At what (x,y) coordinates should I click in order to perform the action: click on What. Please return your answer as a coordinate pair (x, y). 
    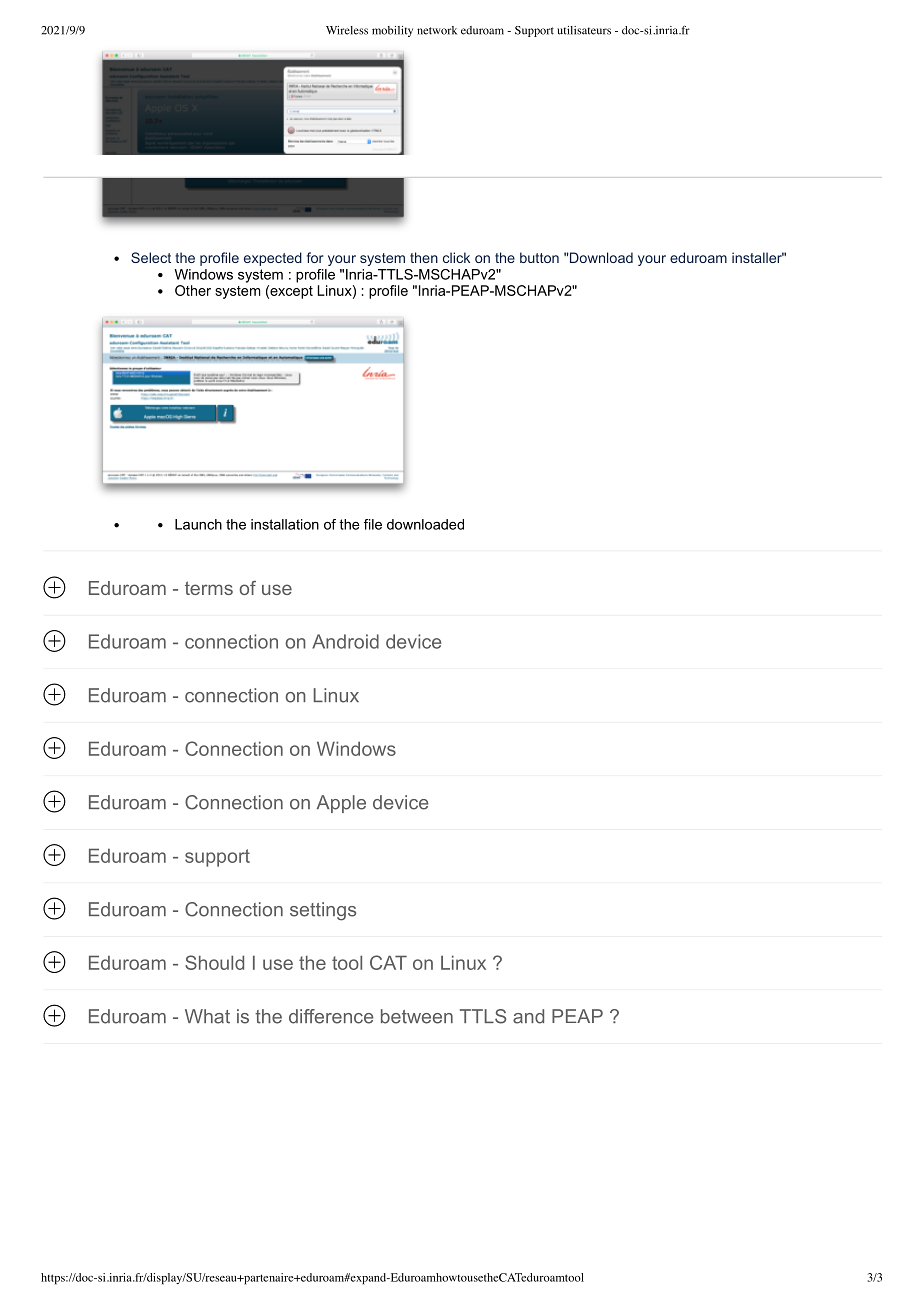
    Looking at the image, I should click on (207, 1016).
